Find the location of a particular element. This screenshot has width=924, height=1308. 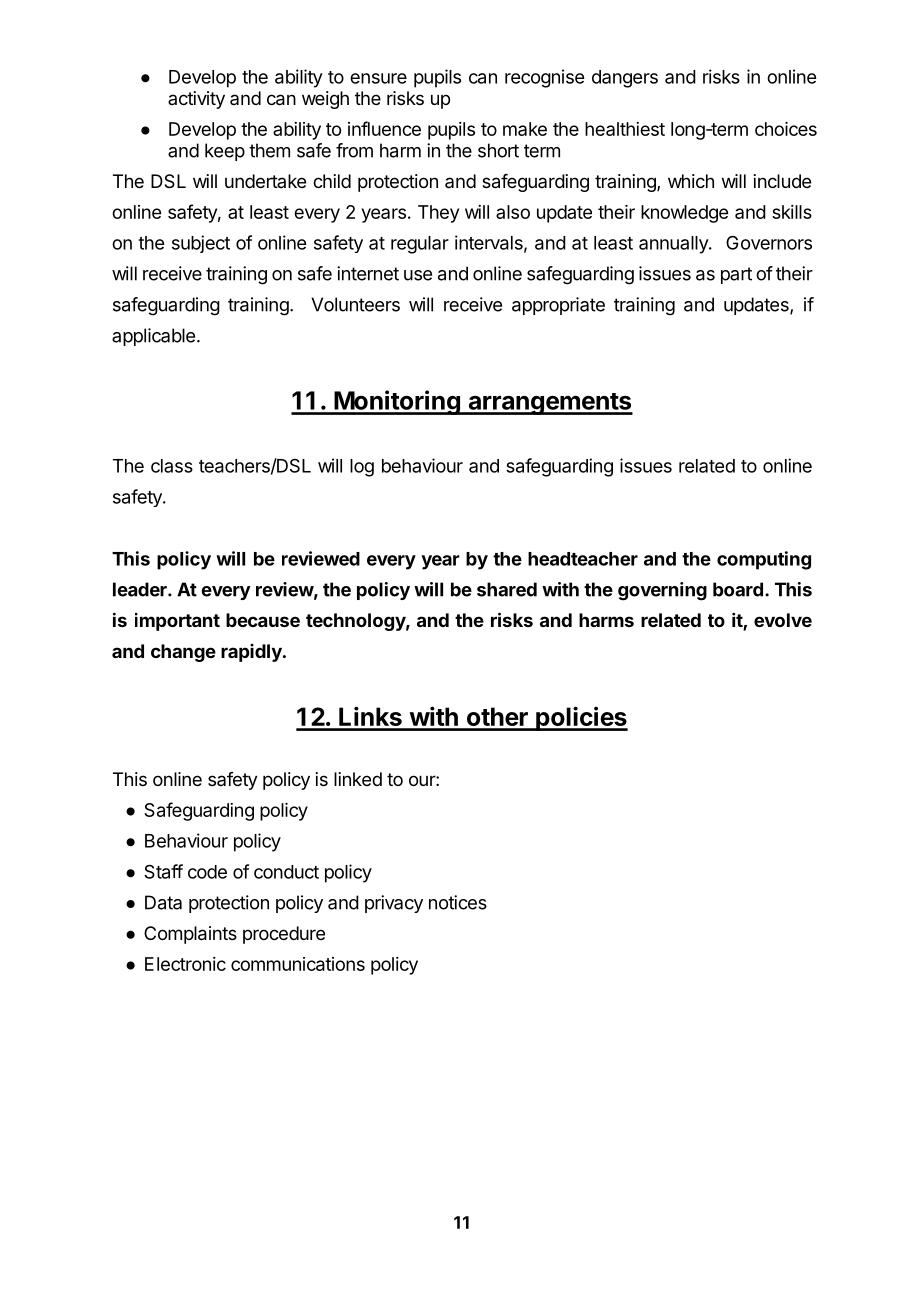

part is located at coordinates (736, 275).
